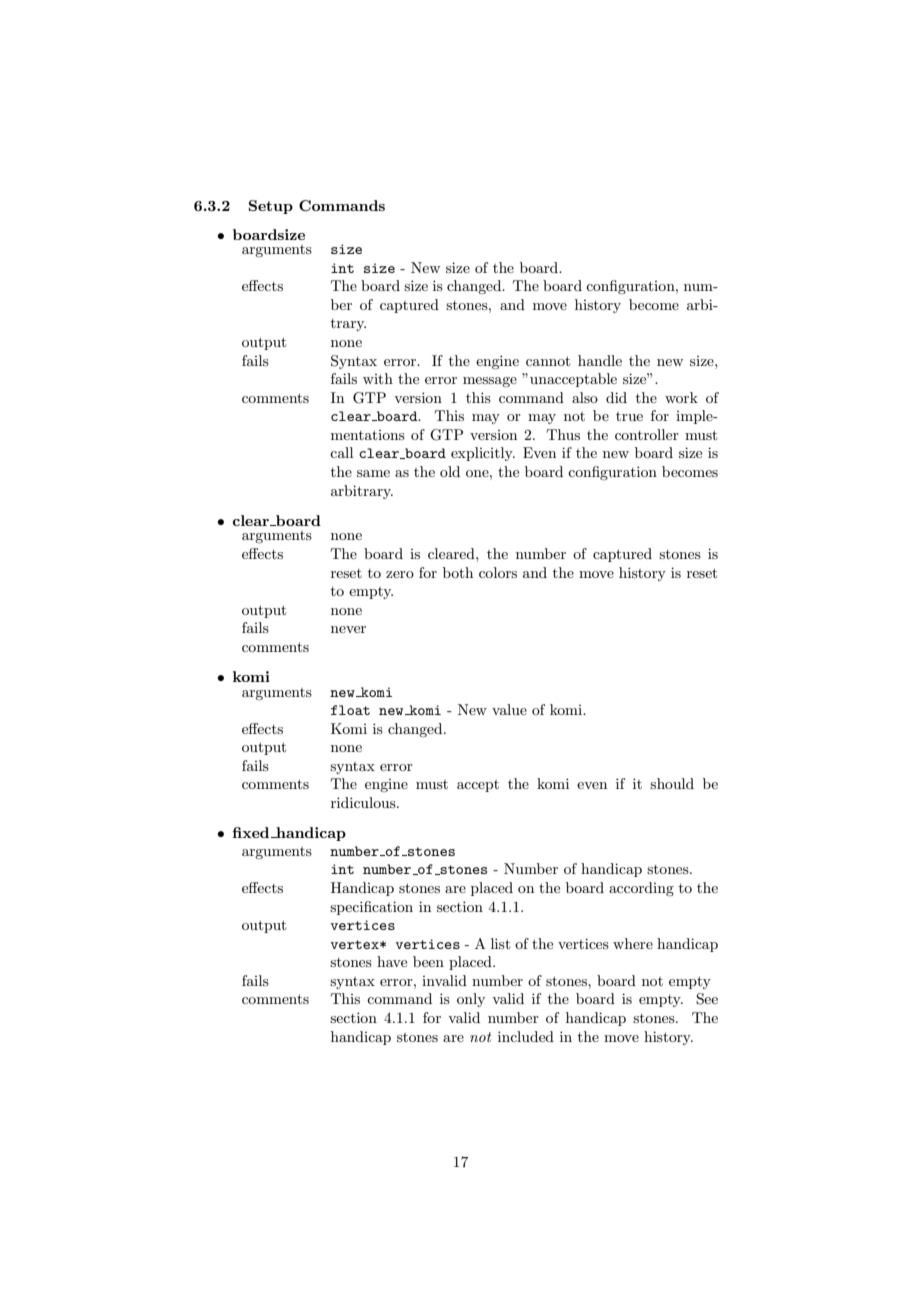 The width and height of the screenshot is (924, 1308). Describe the element at coordinates (483, 454) in the screenshot. I see `explicitly` at that location.
